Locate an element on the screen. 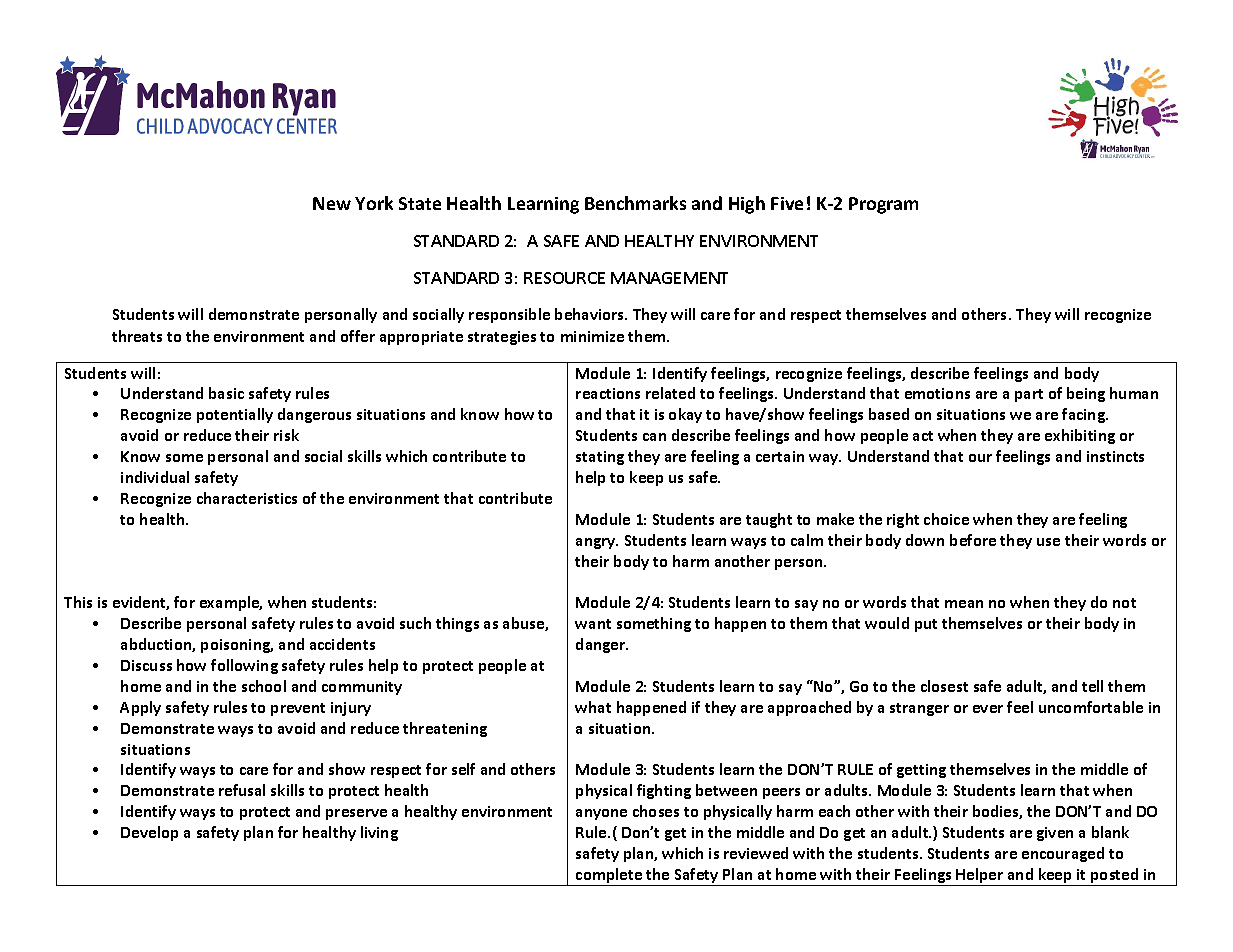 The image size is (1233, 952). characteristics is located at coordinates (247, 498).
